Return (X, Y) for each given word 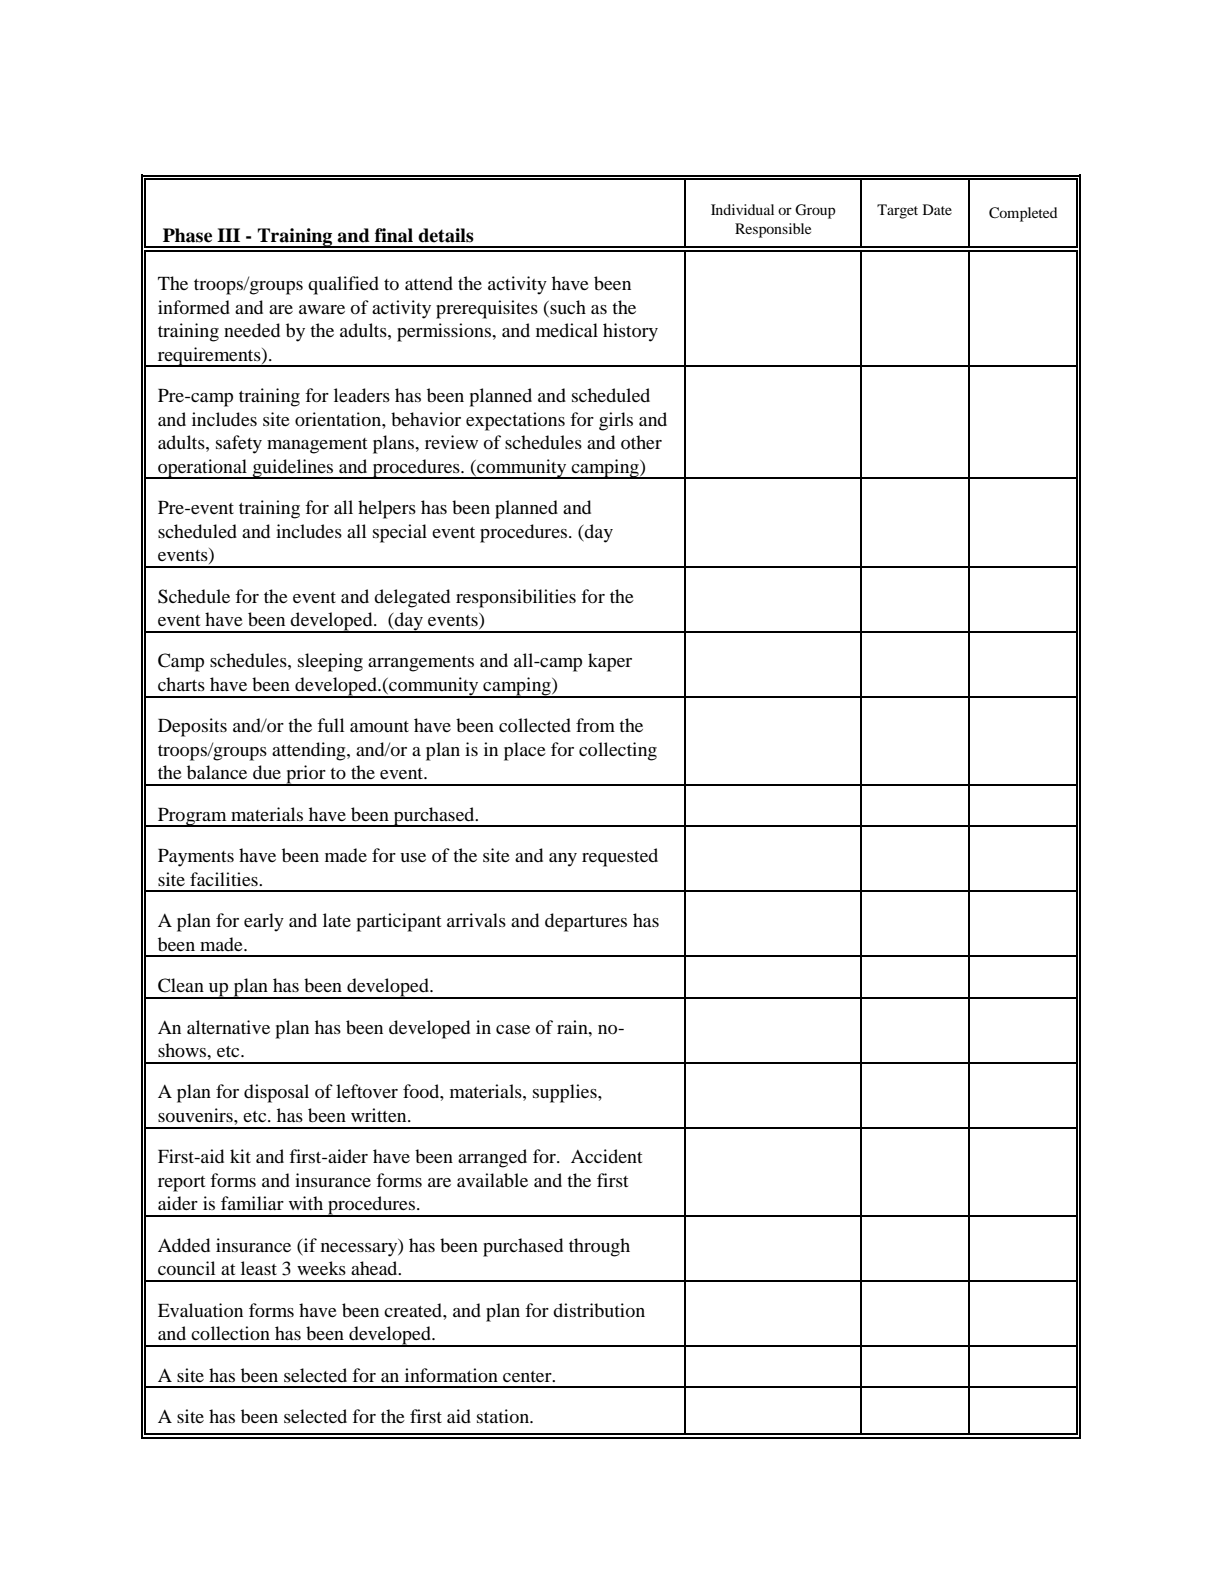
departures (586, 922)
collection (230, 1333)
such (567, 307)
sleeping (330, 662)
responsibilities (516, 598)
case (513, 1029)
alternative (228, 1027)
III (228, 235)
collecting (618, 751)
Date (937, 209)
